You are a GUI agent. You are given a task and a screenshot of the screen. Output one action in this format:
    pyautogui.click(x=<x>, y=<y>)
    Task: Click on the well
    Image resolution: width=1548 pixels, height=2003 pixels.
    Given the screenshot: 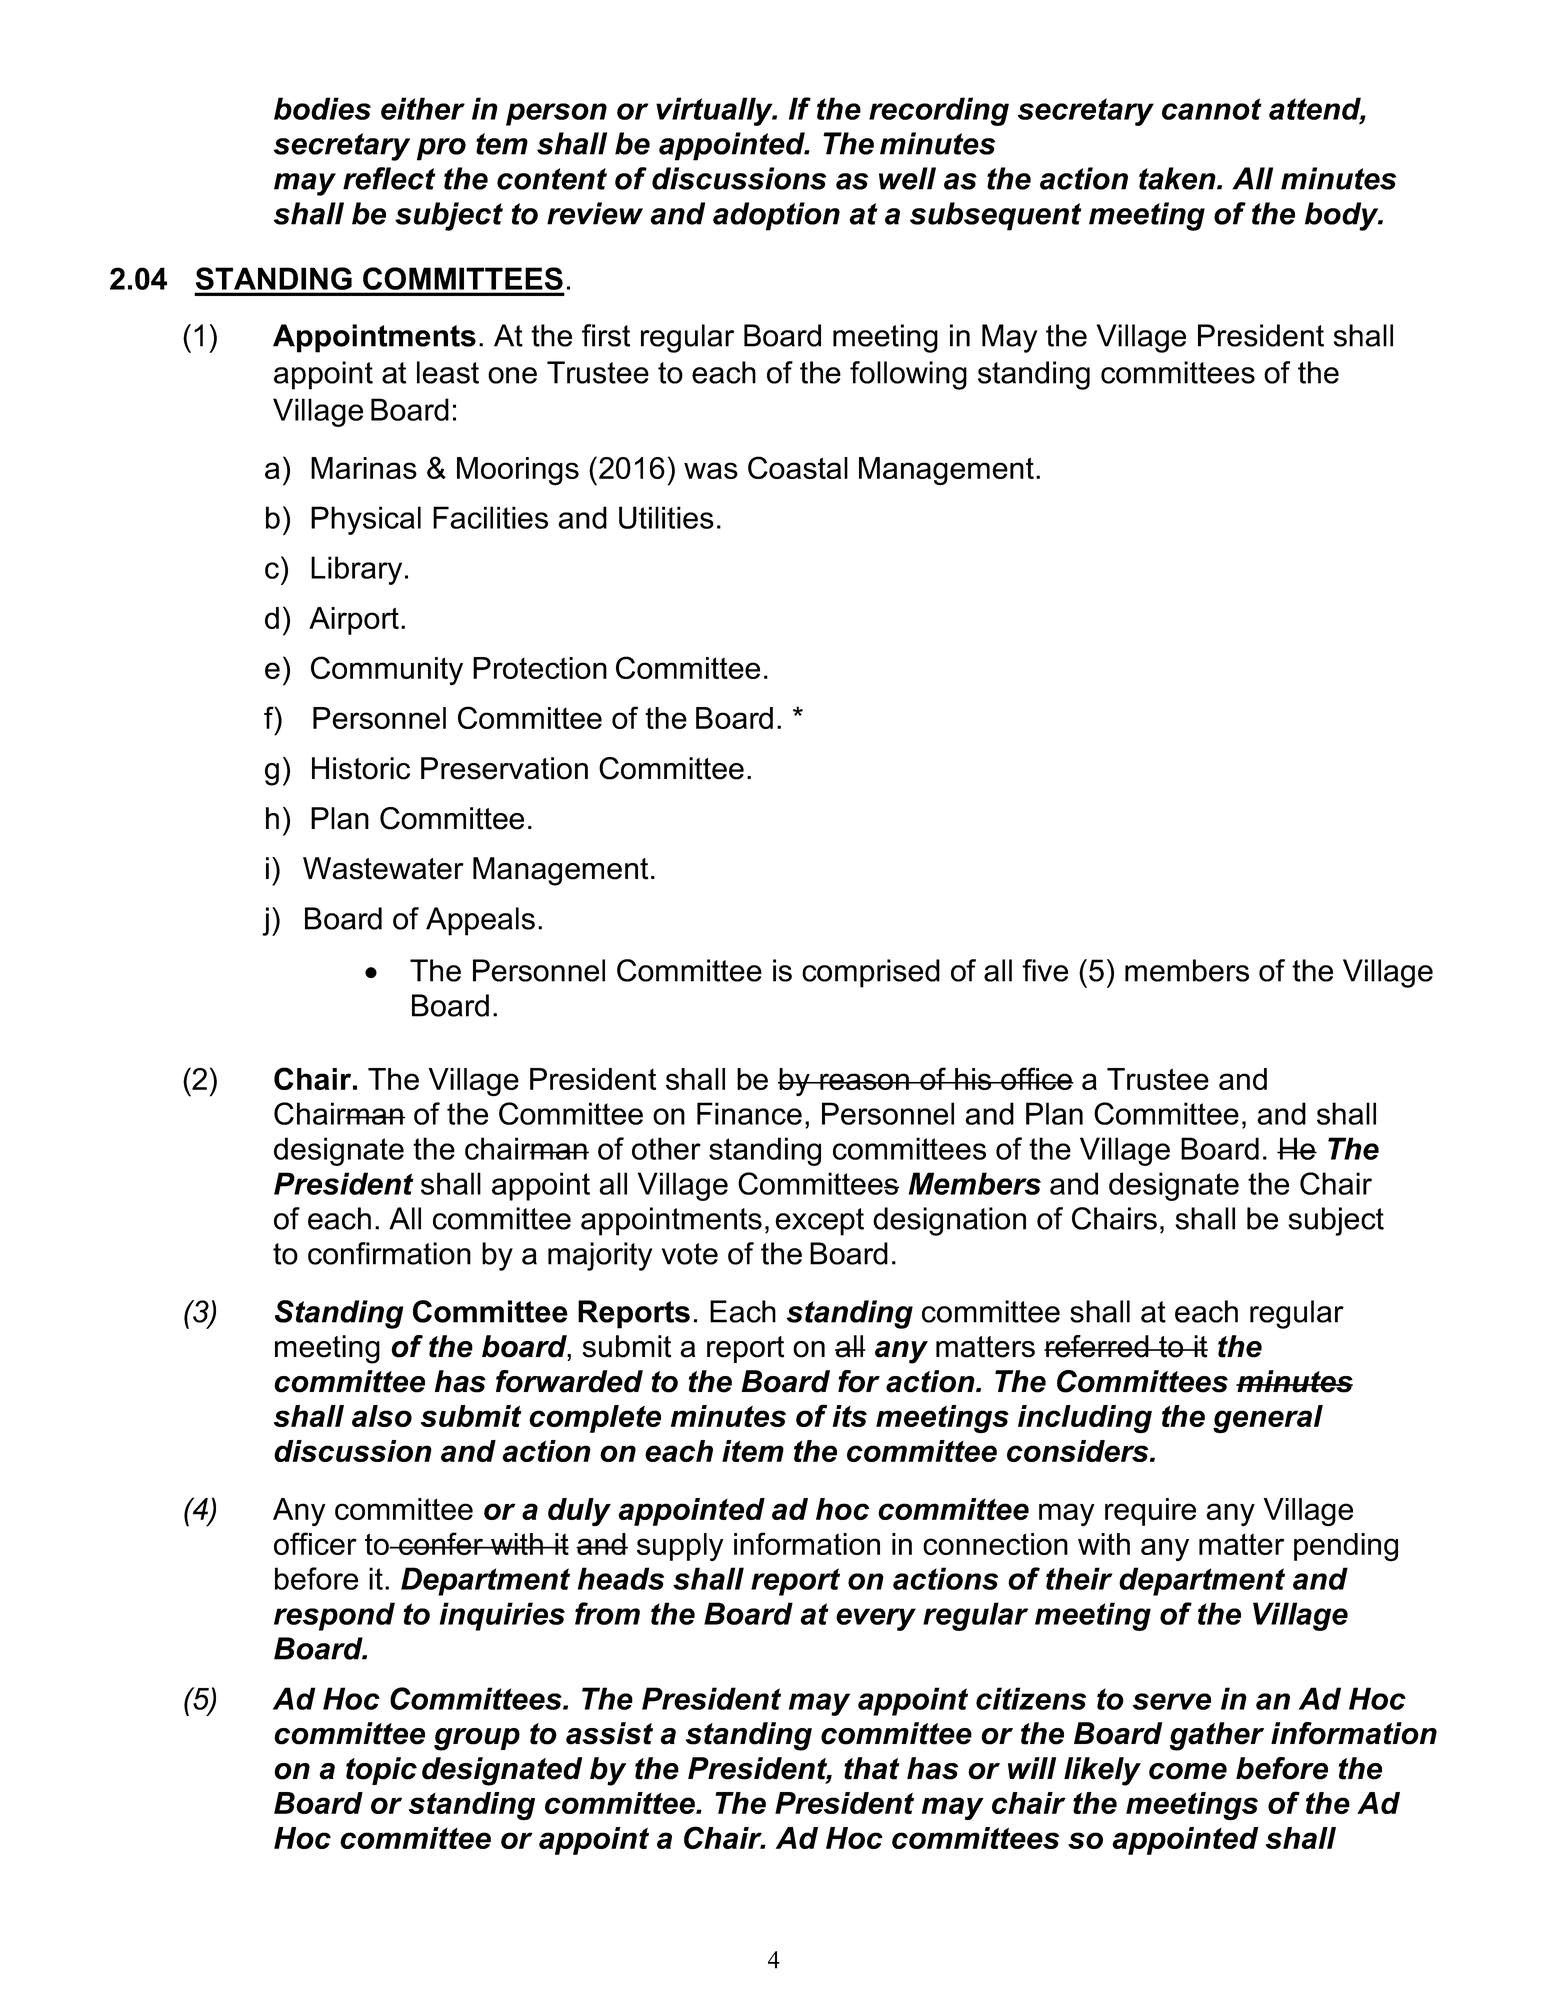 What is the action you would take?
    pyautogui.click(x=907, y=178)
